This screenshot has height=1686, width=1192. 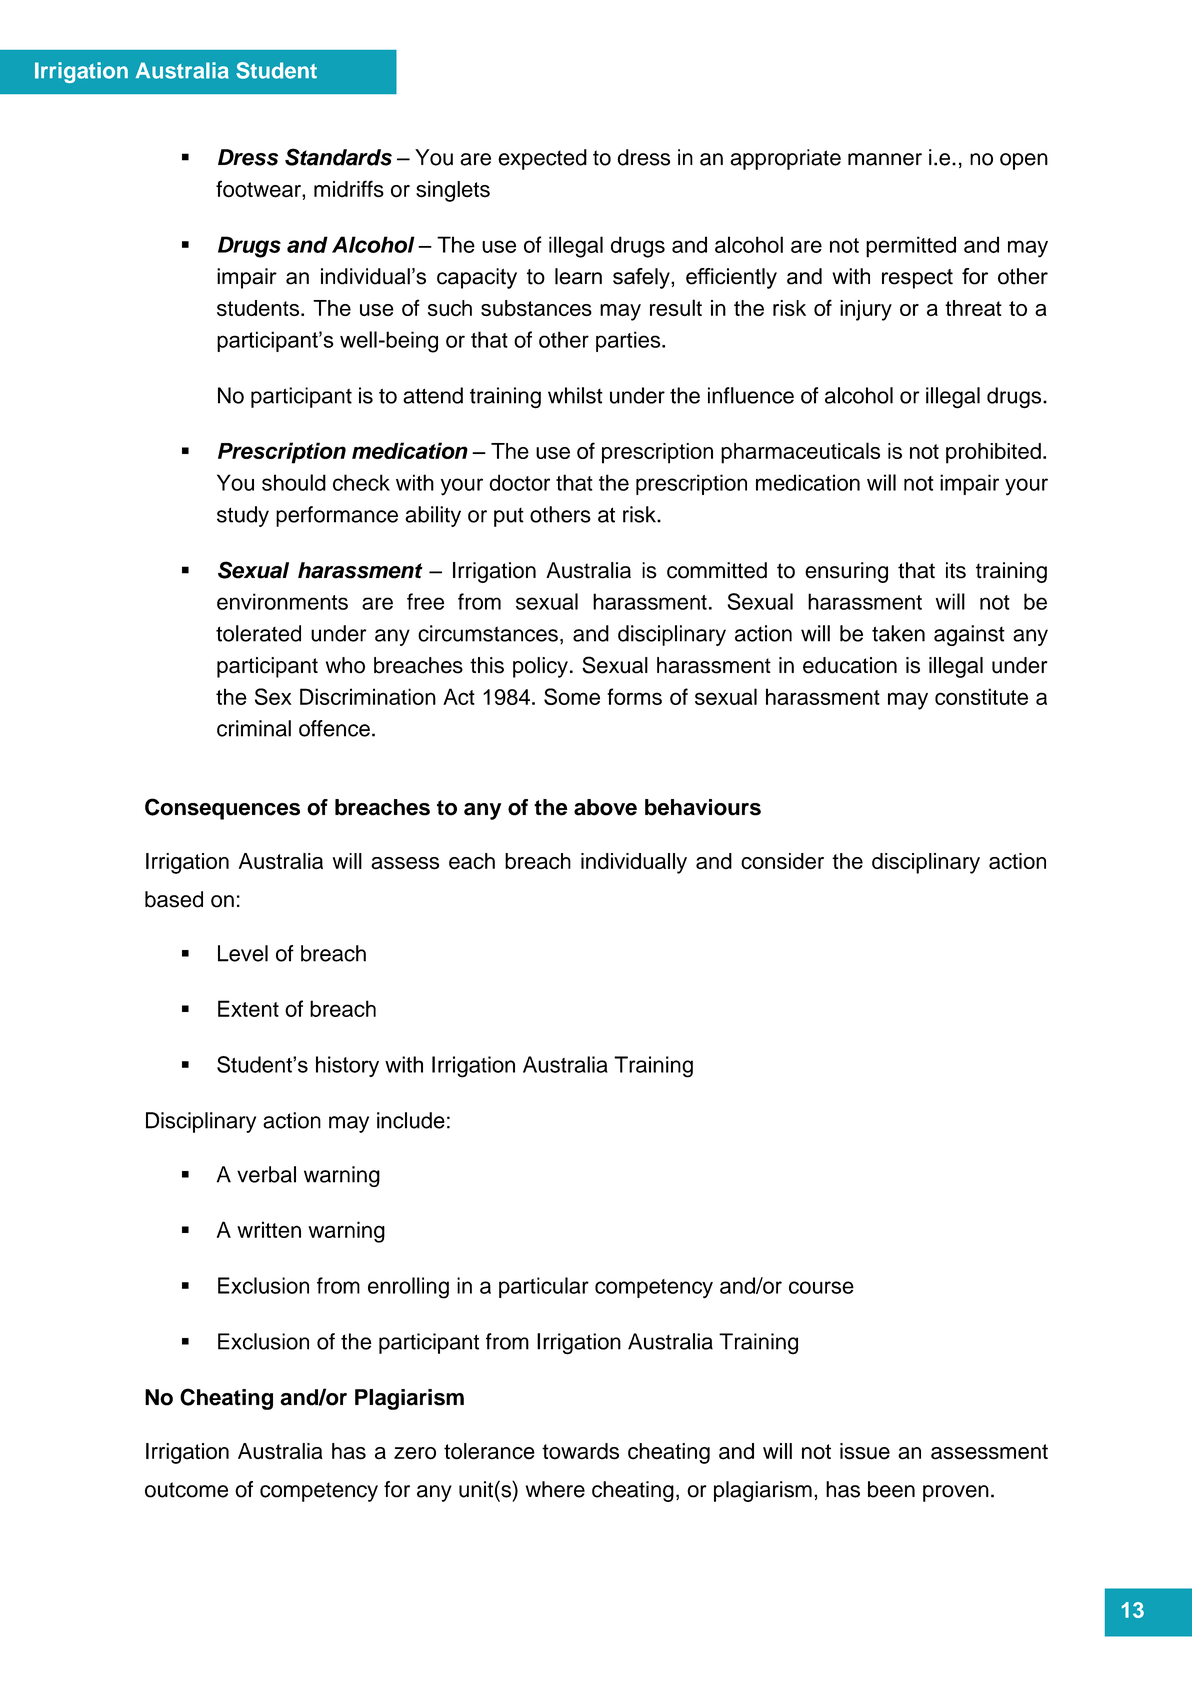 I want to click on outcome, so click(x=186, y=1490).
